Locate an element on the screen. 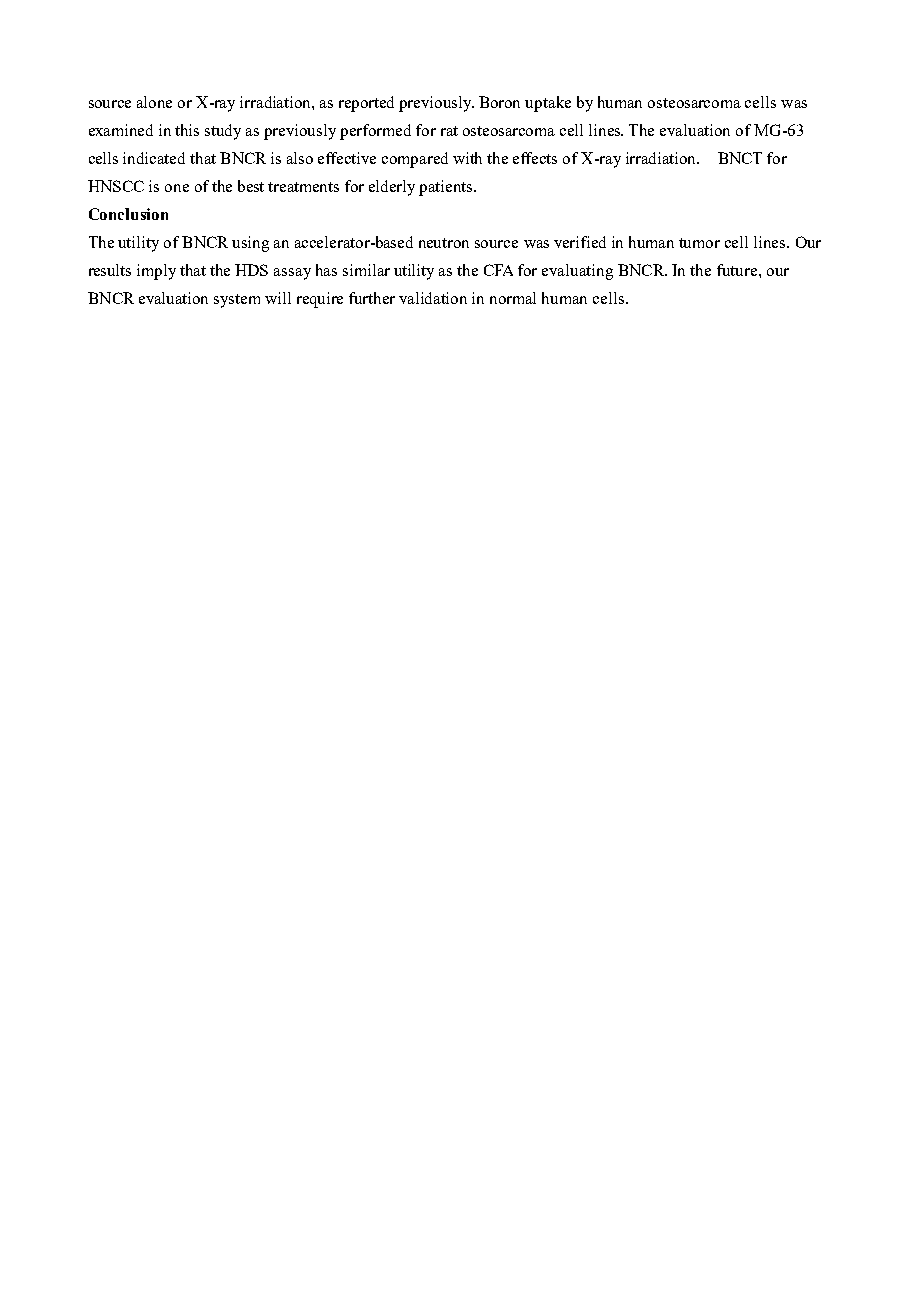  tumor is located at coordinates (699, 243).
